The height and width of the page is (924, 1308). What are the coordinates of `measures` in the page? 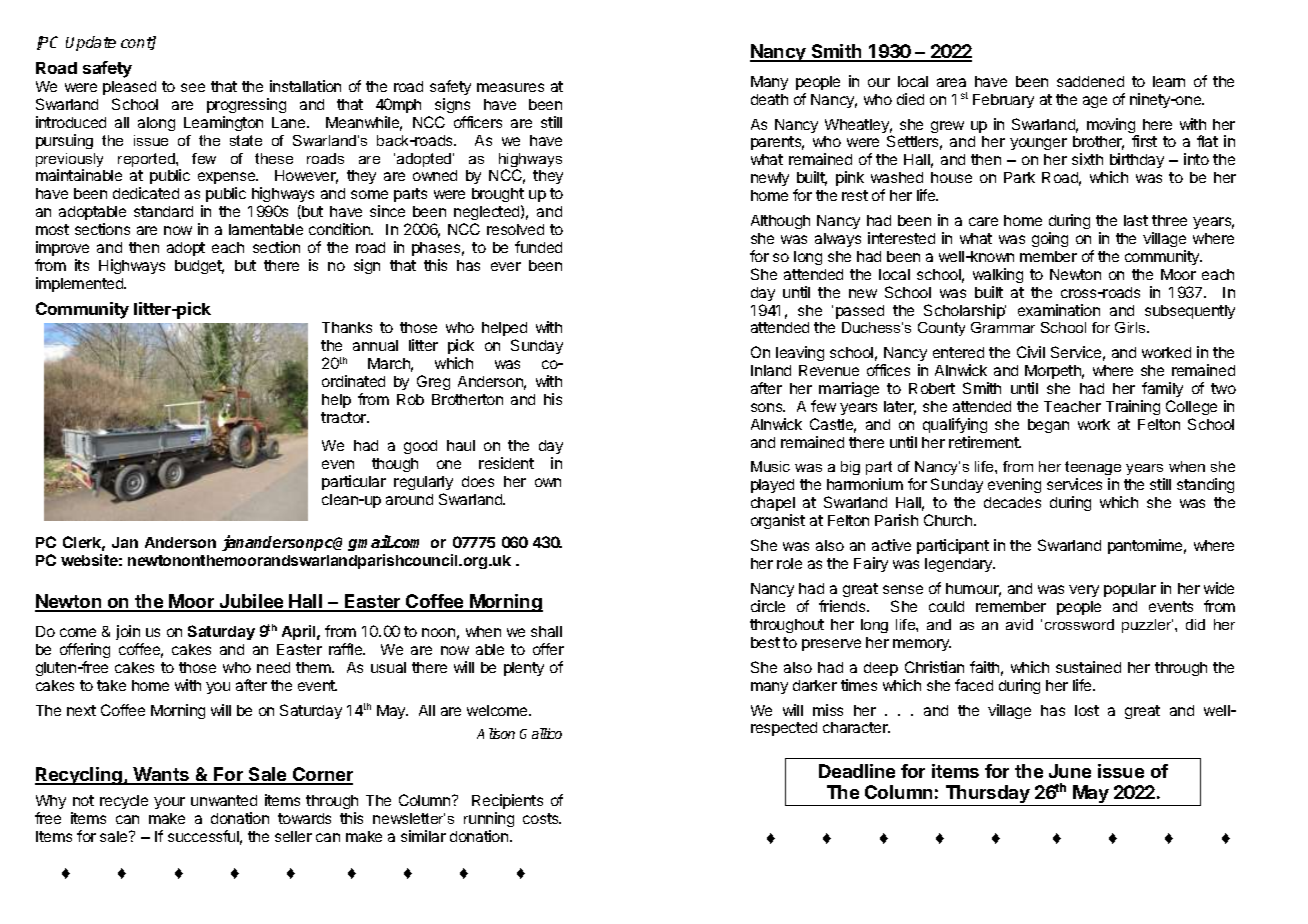 It's located at (510, 87).
